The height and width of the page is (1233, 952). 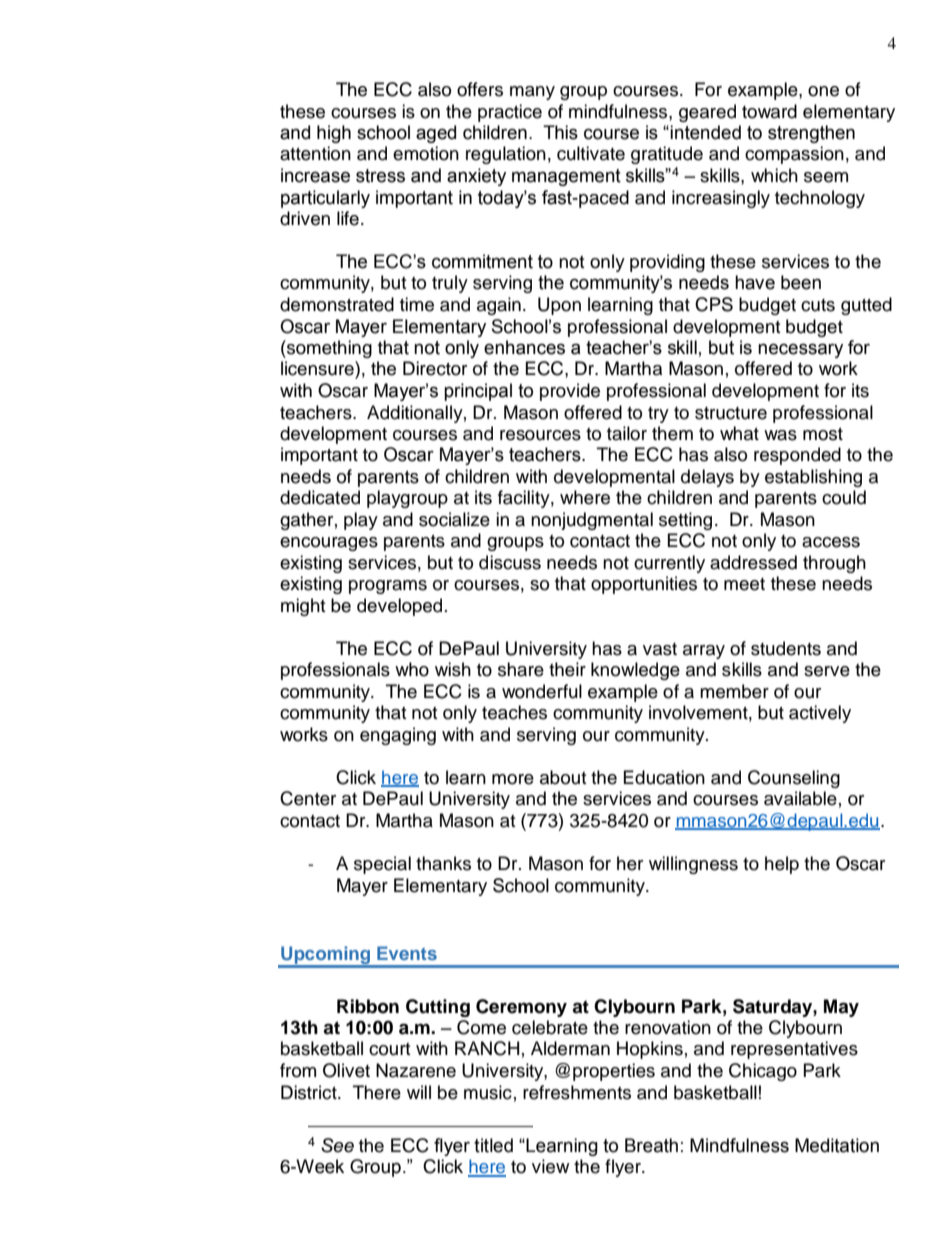 I want to click on provide, so click(x=570, y=392).
